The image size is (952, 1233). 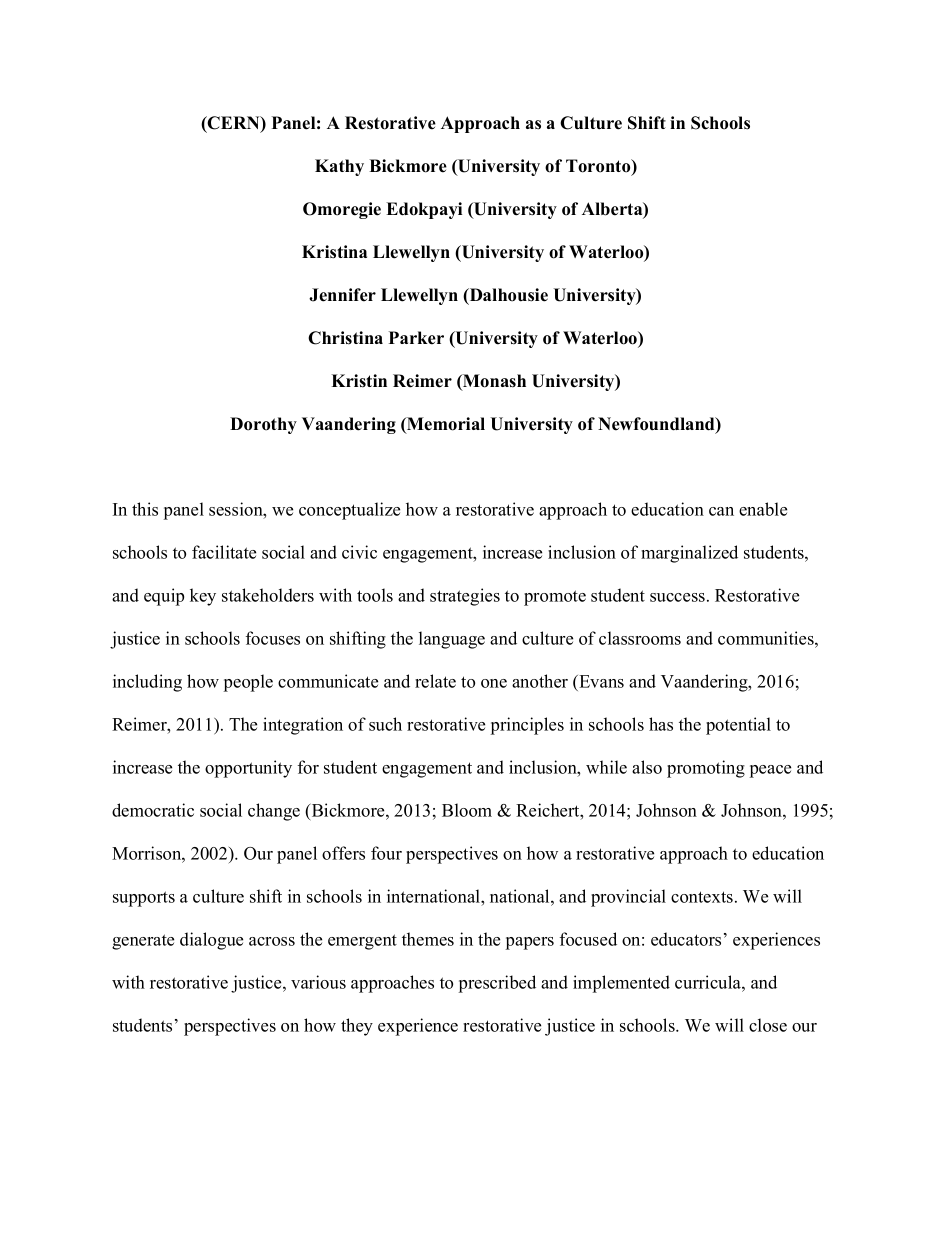 What do you see at coordinates (224, 552) in the page?
I see `facilitate` at bounding box center [224, 552].
